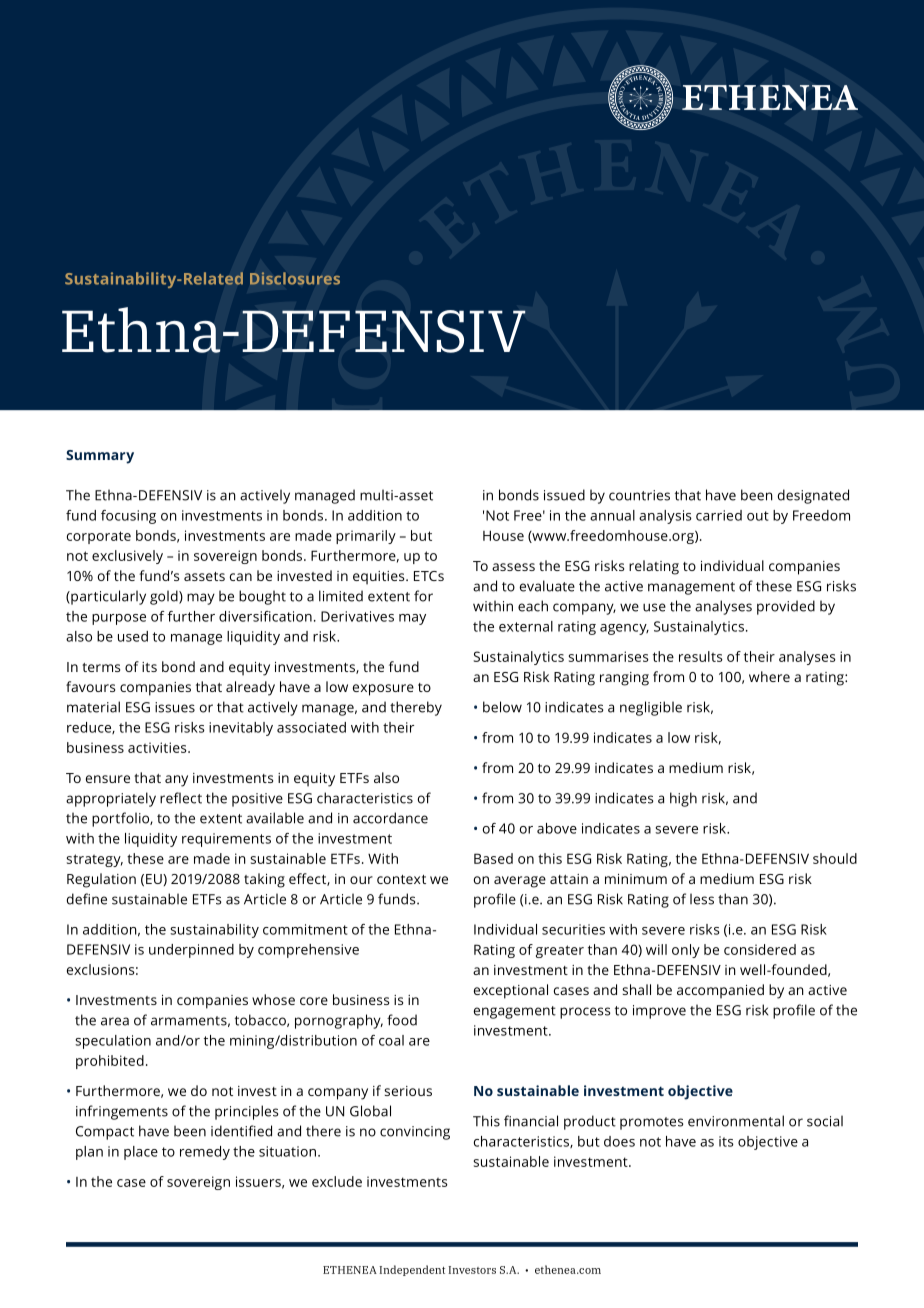 The height and width of the screenshot is (1308, 924). I want to click on underpinned, so click(191, 951).
